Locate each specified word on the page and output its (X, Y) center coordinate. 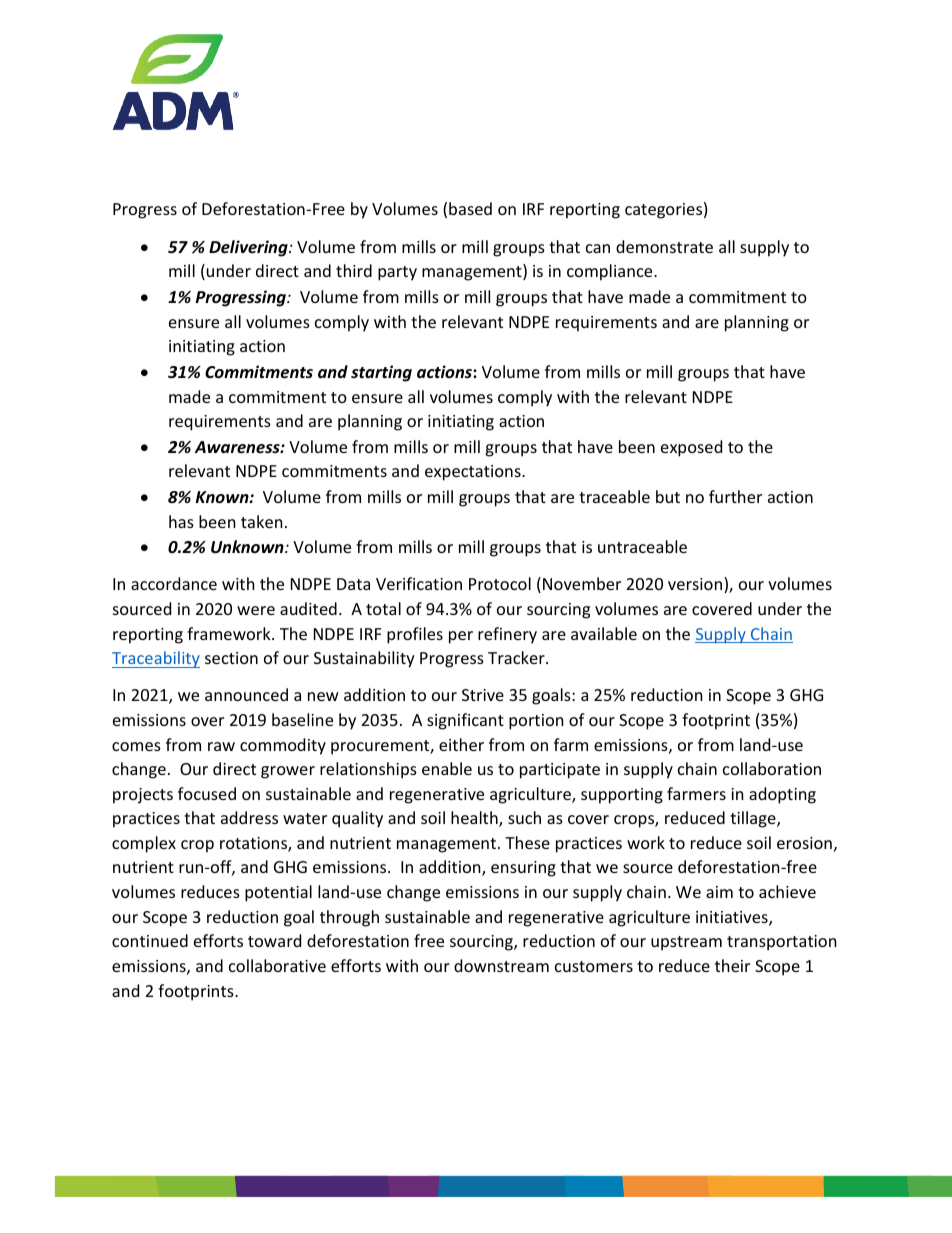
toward (274, 940)
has (181, 521)
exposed (691, 448)
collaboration (772, 768)
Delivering (249, 248)
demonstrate (664, 246)
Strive (483, 695)
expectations (474, 473)
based (470, 208)
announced (246, 694)
